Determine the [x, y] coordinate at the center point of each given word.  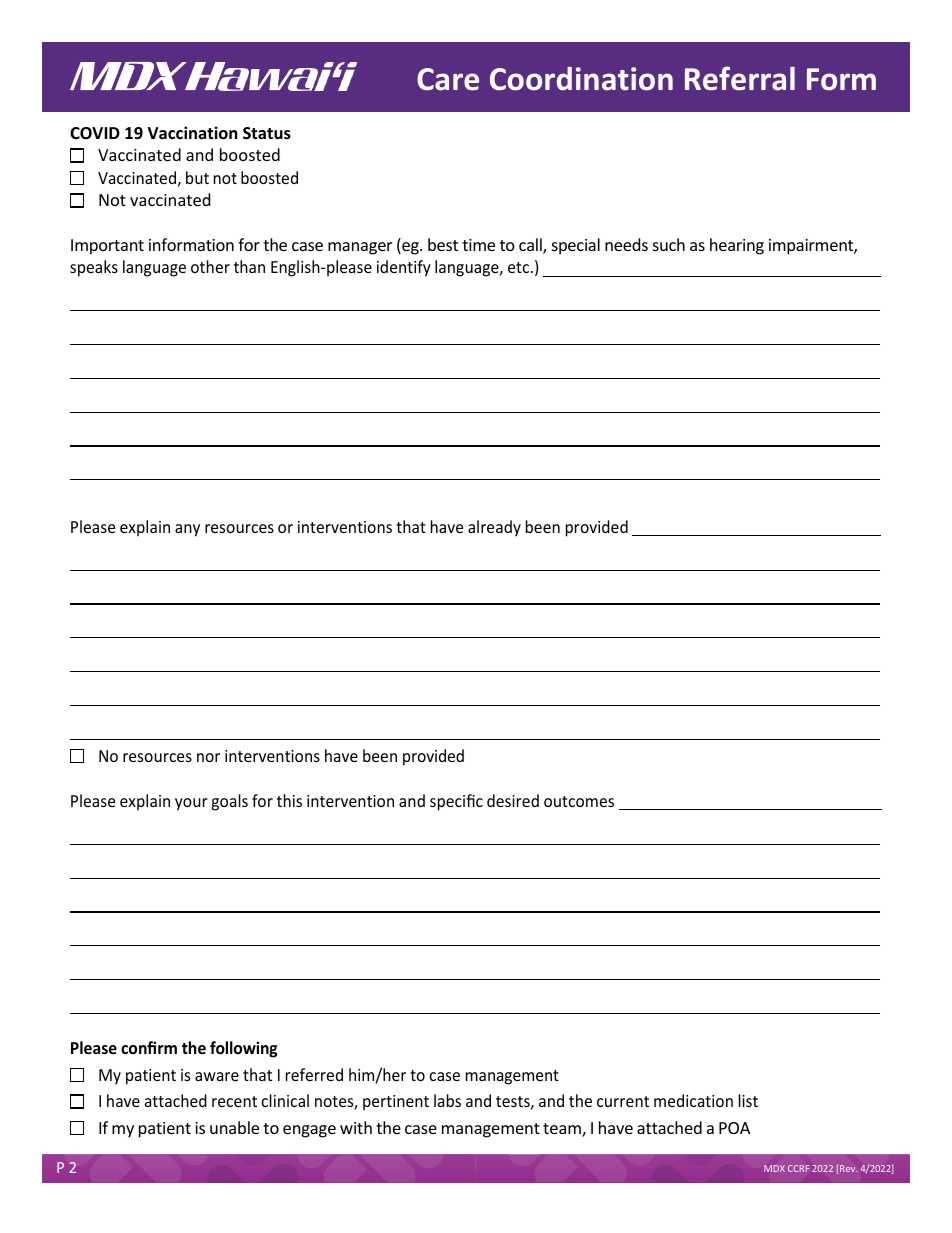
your [191, 804]
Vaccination [192, 133]
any [187, 530]
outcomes [579, 801]
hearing [737, 246]
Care [448, 79]
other [210, 266]
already [494, 528]
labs [447, 1100]
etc [518, 267]
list [748, 1100]
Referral [740, 78]
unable [234, 1127]
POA [734, 1128]
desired [513, 800]
